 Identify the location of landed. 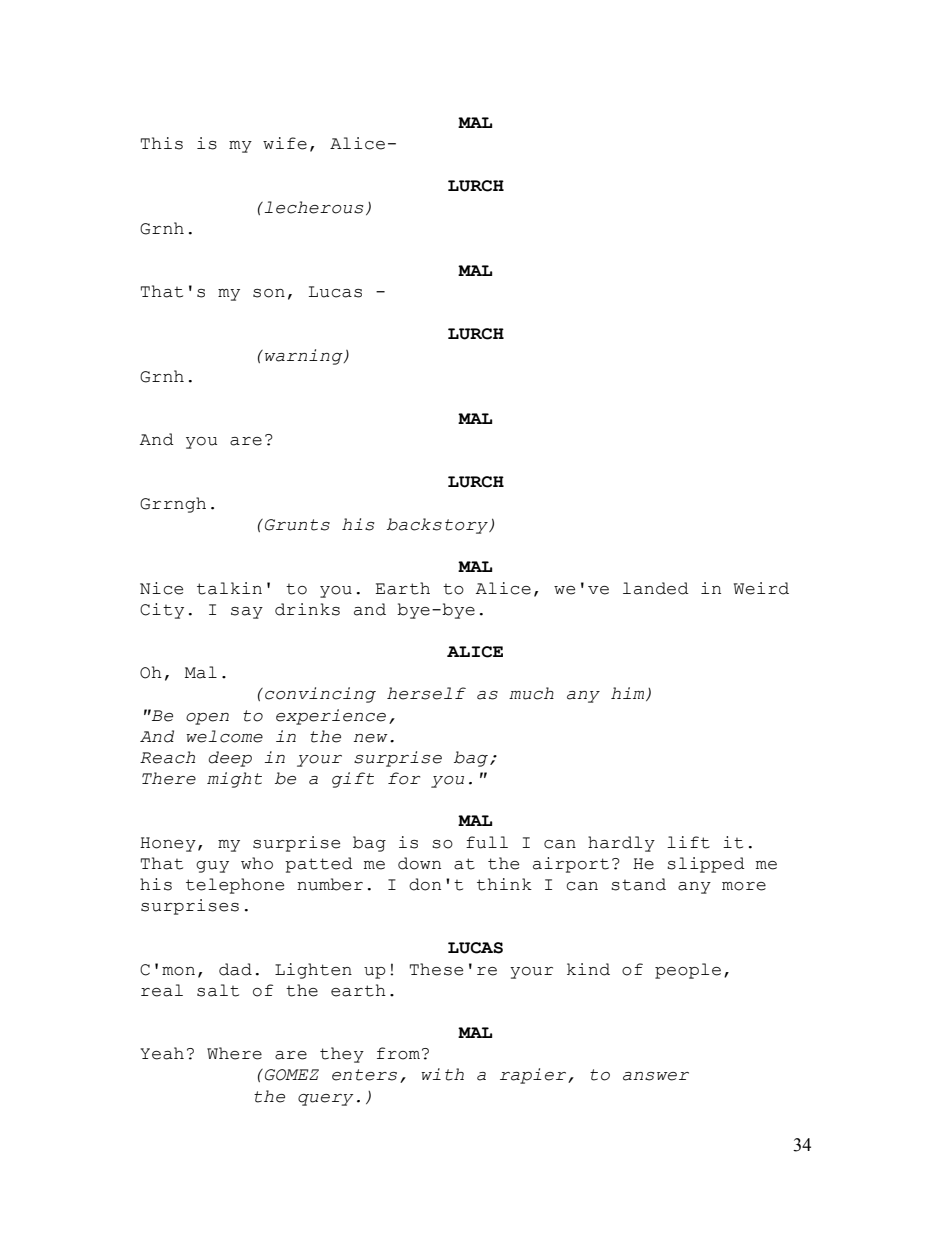
(656, 588).
